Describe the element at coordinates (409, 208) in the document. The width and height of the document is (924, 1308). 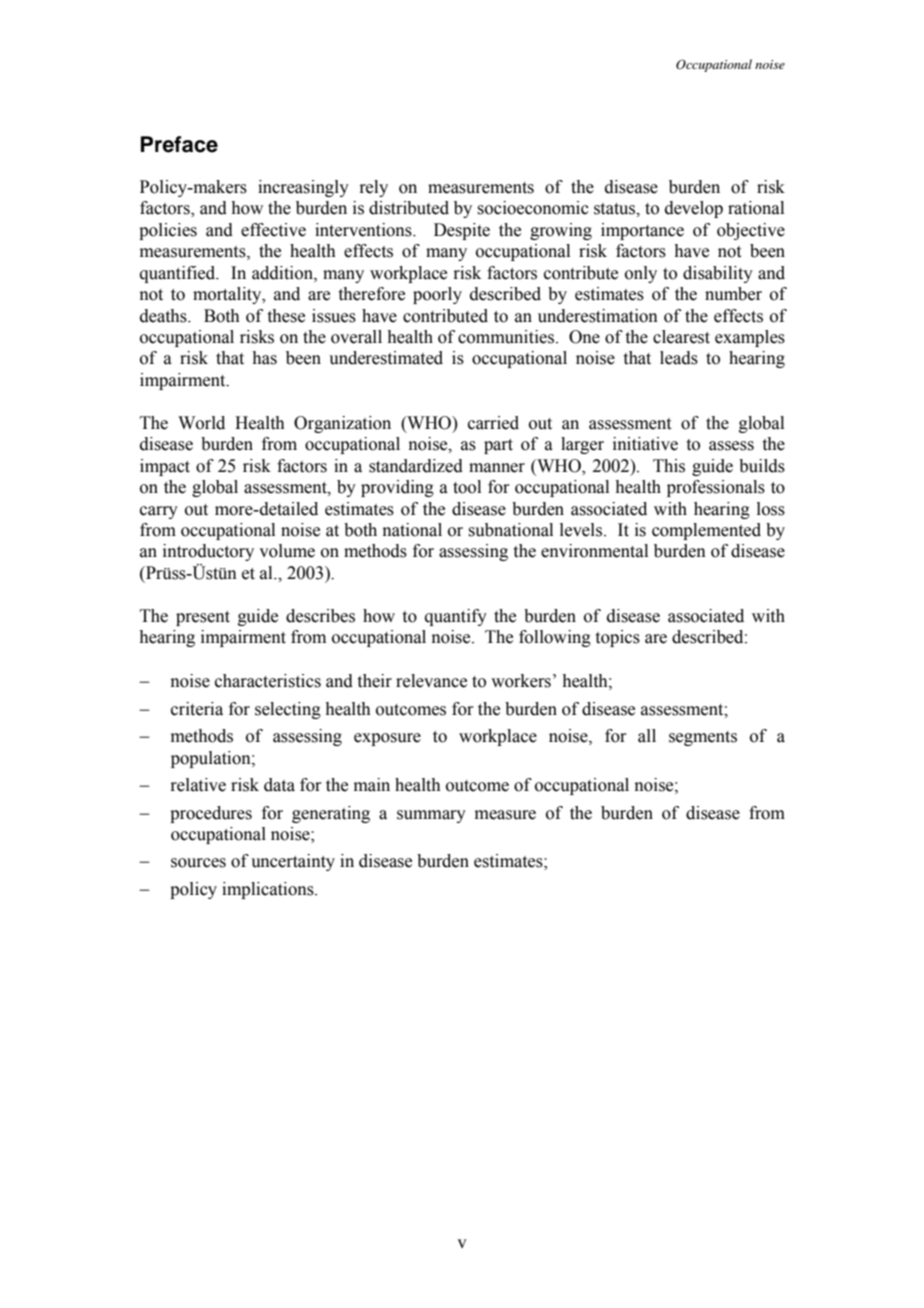
I see `distributed` at that location.
